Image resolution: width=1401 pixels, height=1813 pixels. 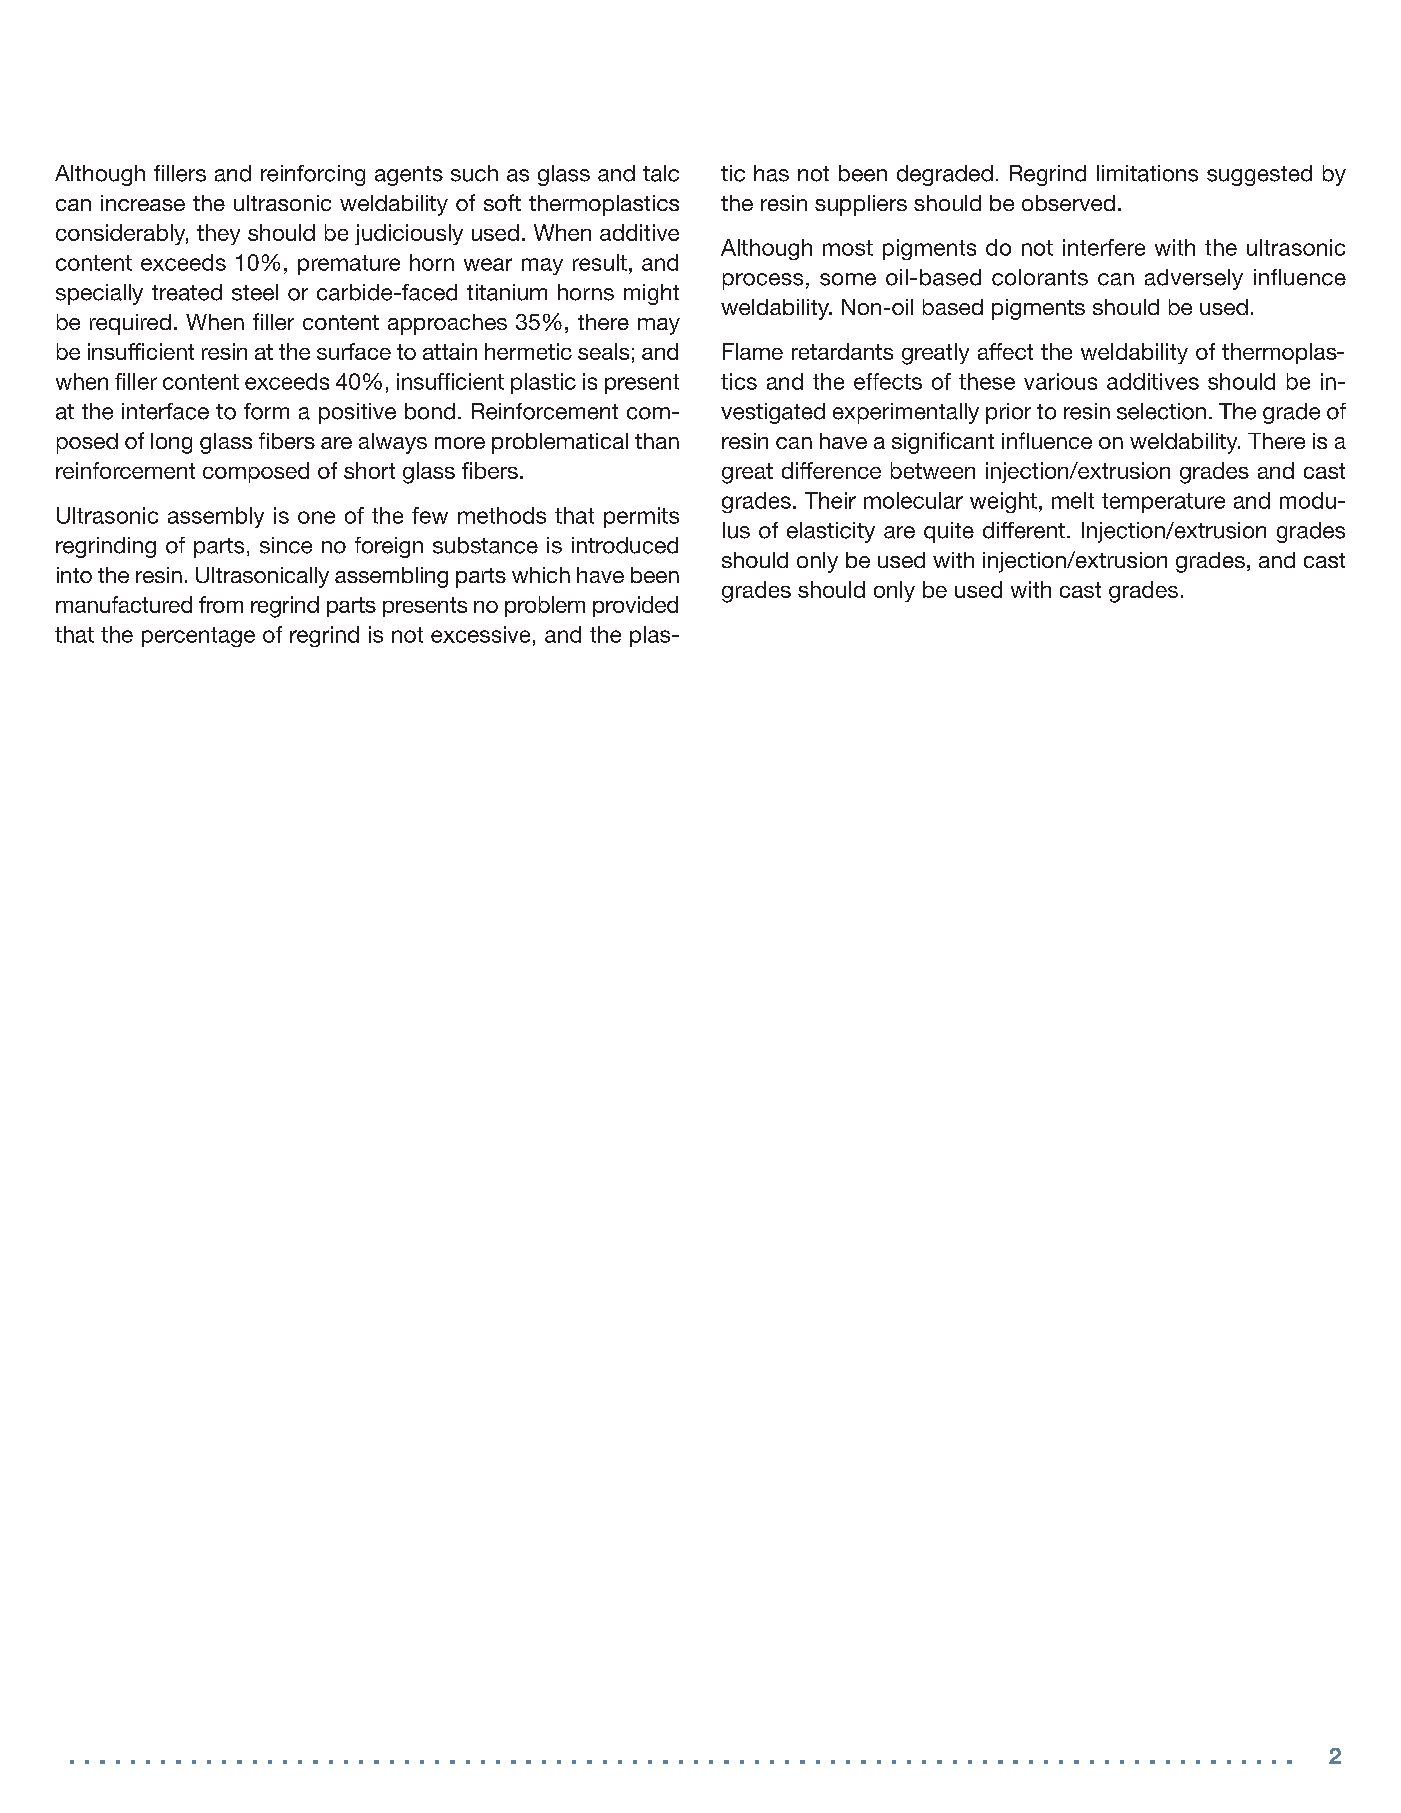 What do you see at coordinates (143, 203) in the document?
I see `increase` at bounding box center [143, 203].
